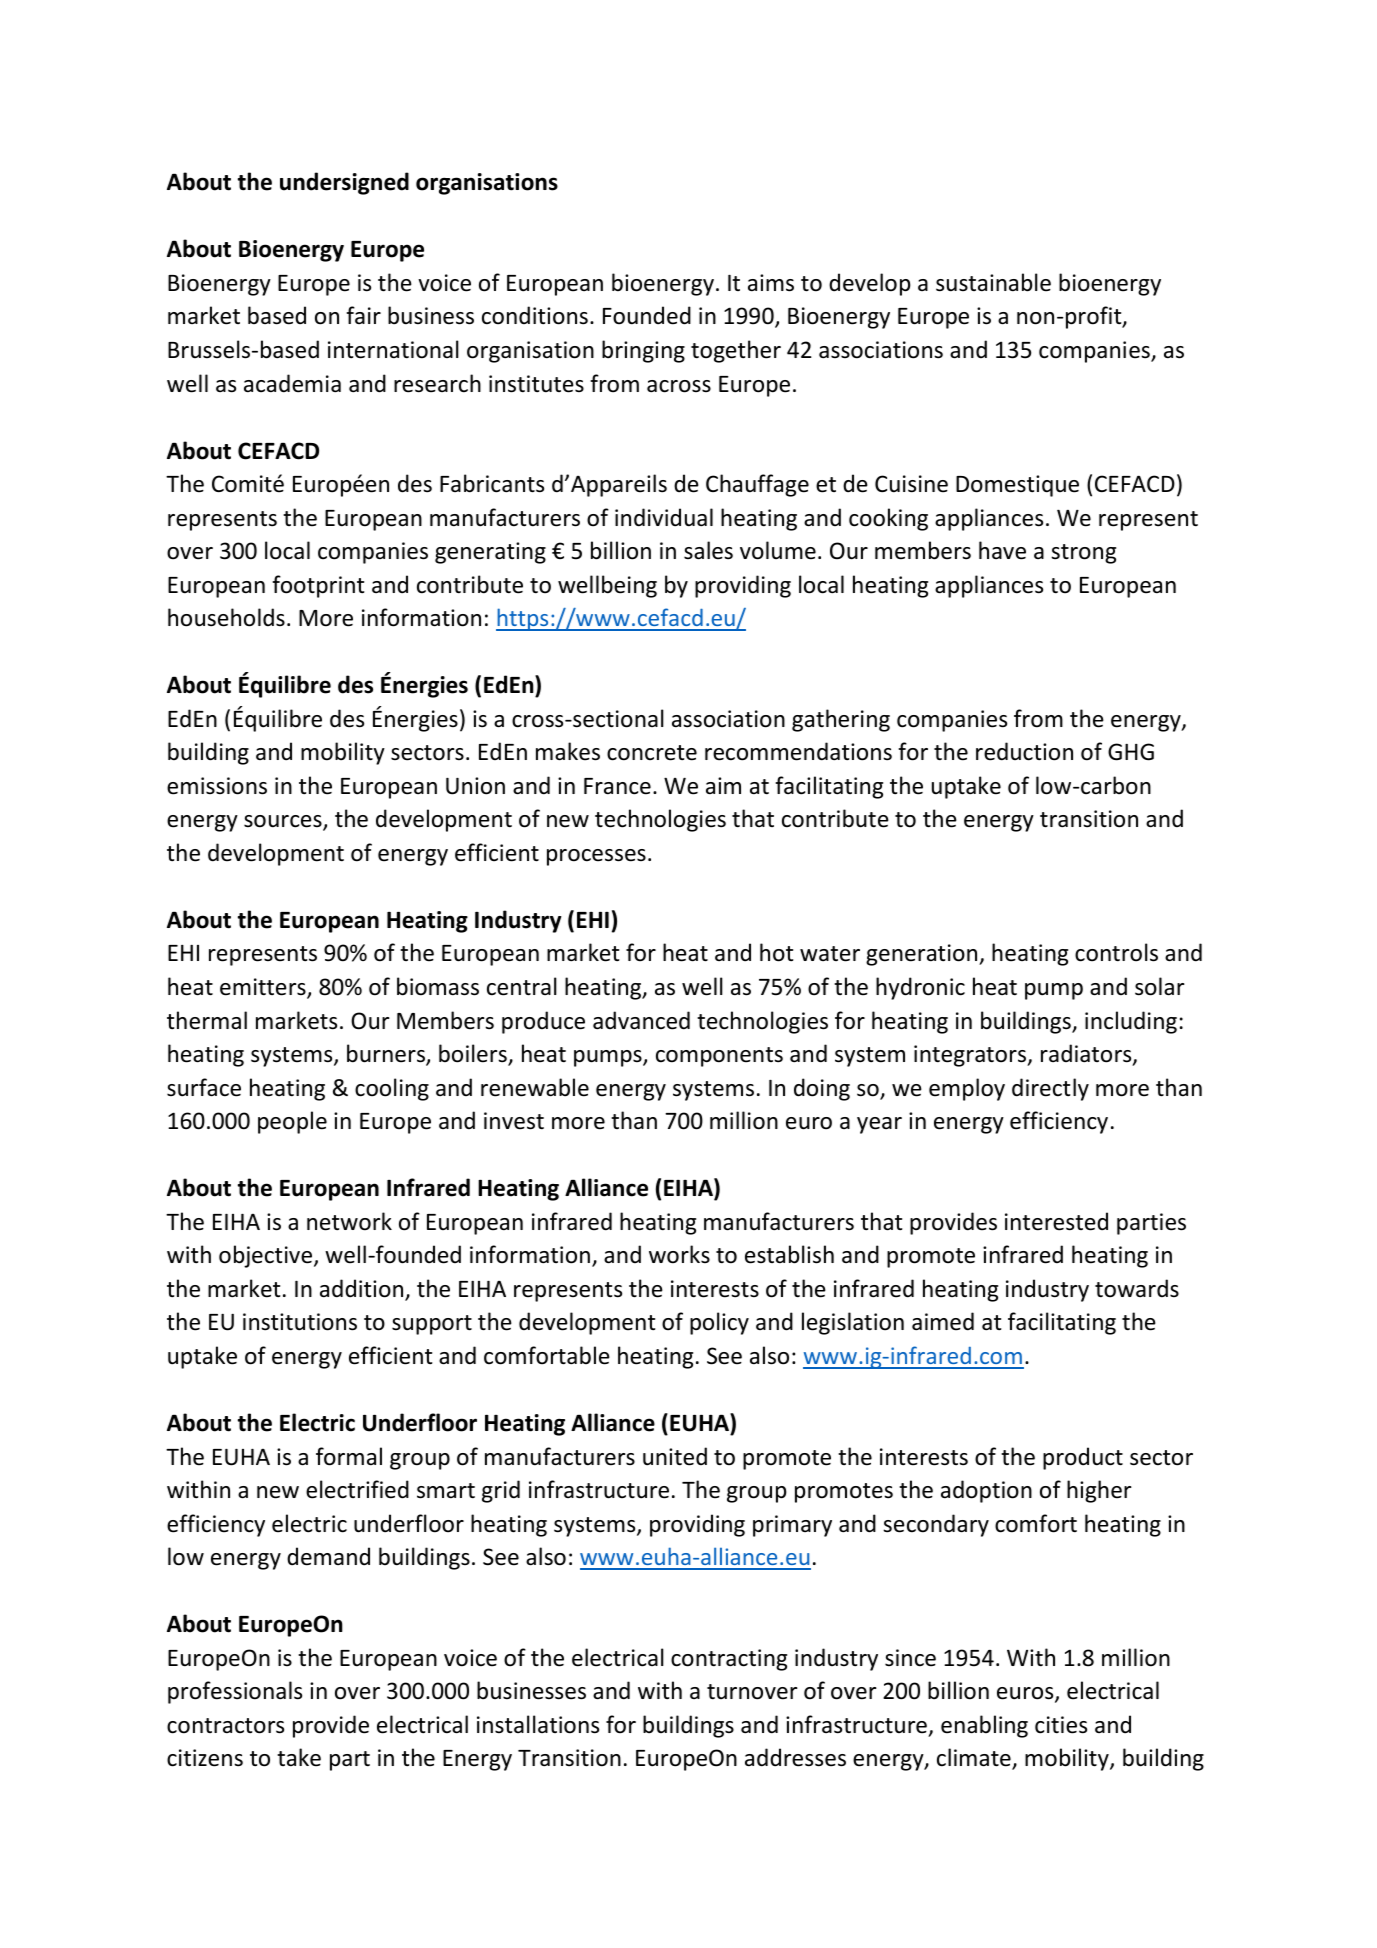  I want to click on sustainable, so click(993, 282).
